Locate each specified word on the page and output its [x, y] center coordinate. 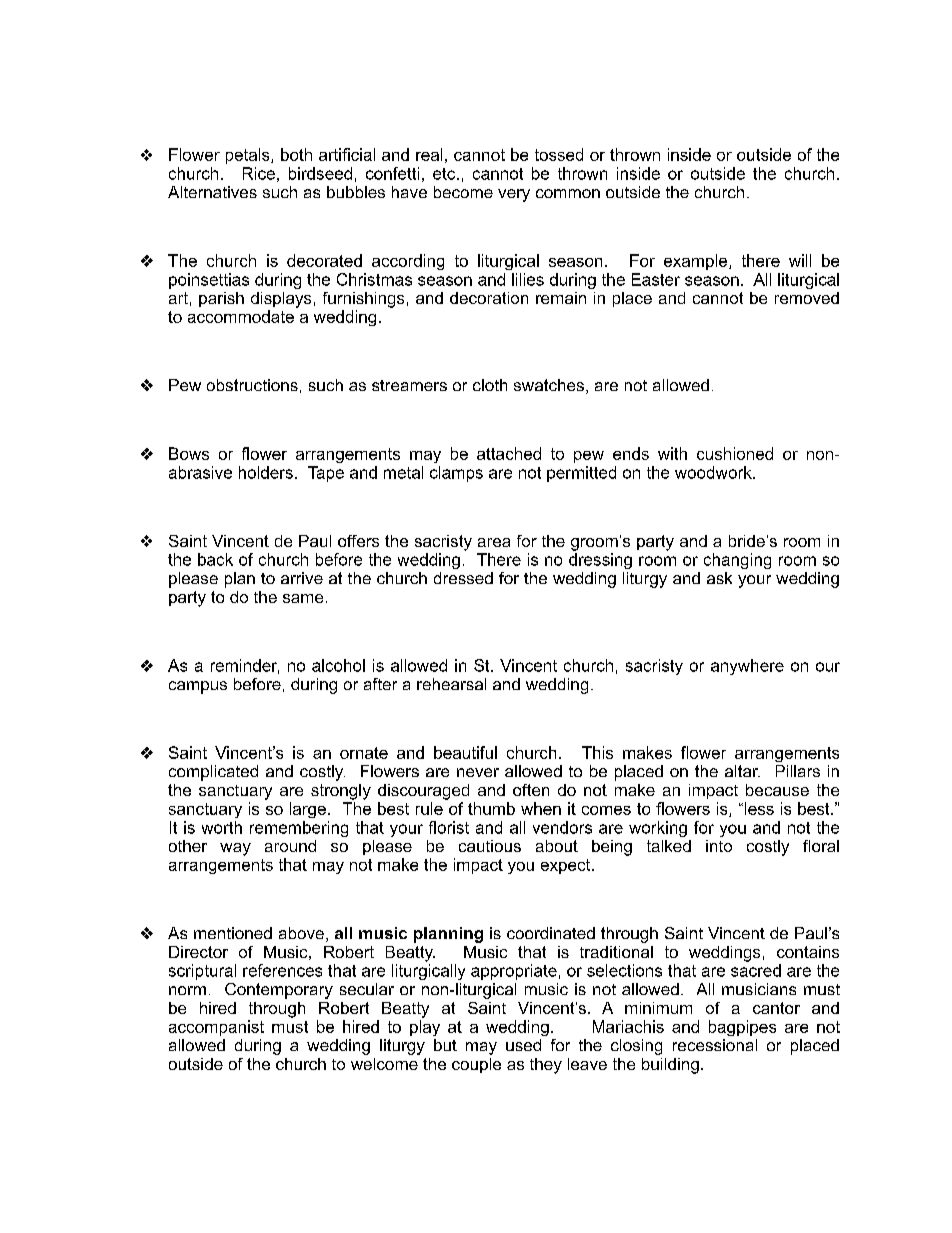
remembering [299, 829]
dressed [463, 578]
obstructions [252, 385]
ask [719, 578]
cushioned [735, 453]
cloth [490, 385]
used [523, 1045]
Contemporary [279, 991]
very [514, 195]
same [303, 598]
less [758, 808]
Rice [259, 173]
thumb [491, 808]
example [697, 262]
